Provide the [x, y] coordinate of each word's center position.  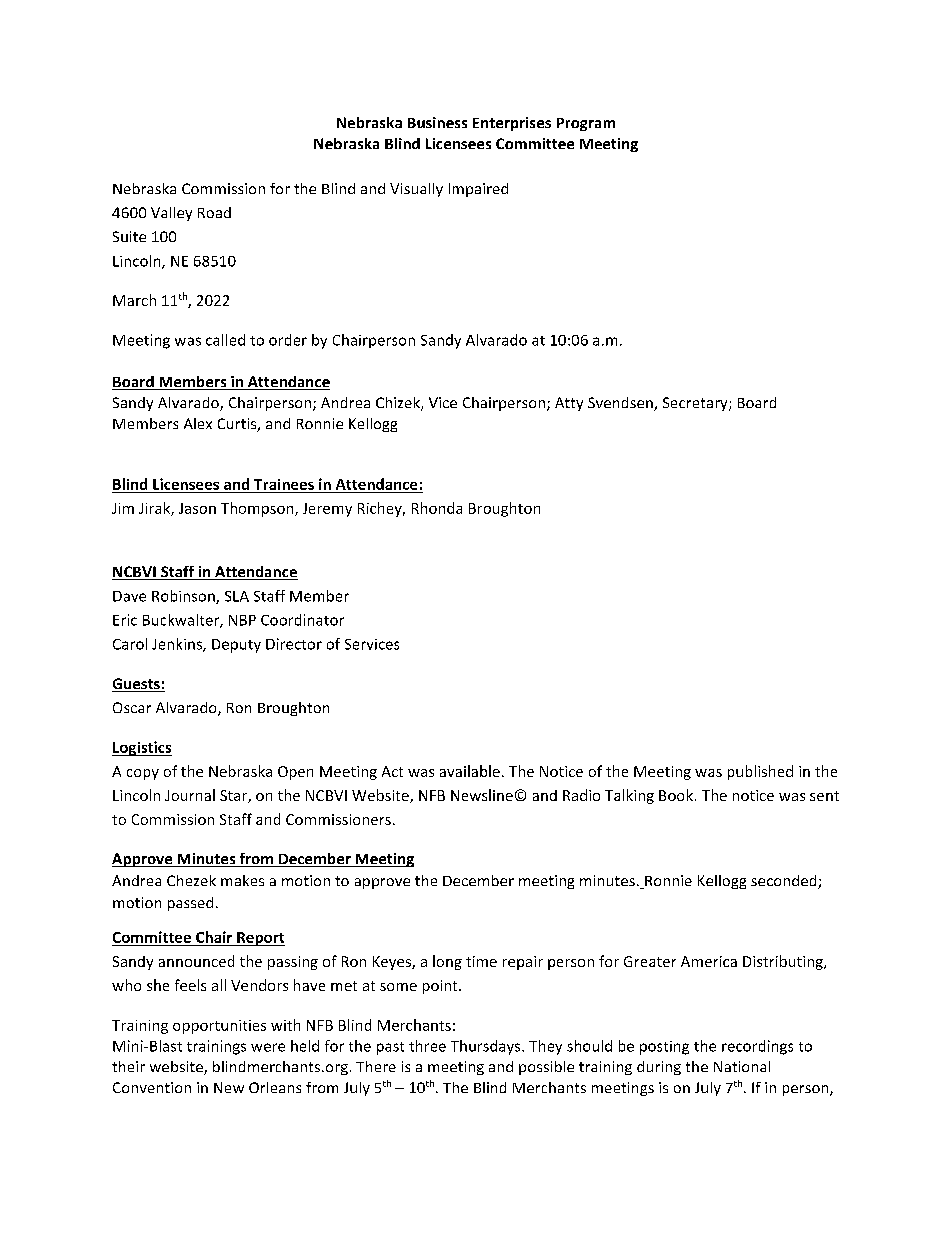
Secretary [696, 404]
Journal [190, 795]
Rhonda [437, 508]
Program [586, 124]
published [760, 772]
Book [676, 795]
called [225, 340]
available [470, 771]
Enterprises [512, 124]
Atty [569, 404]
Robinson [184, 597]
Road [214, 212]
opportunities [219, 1027]
